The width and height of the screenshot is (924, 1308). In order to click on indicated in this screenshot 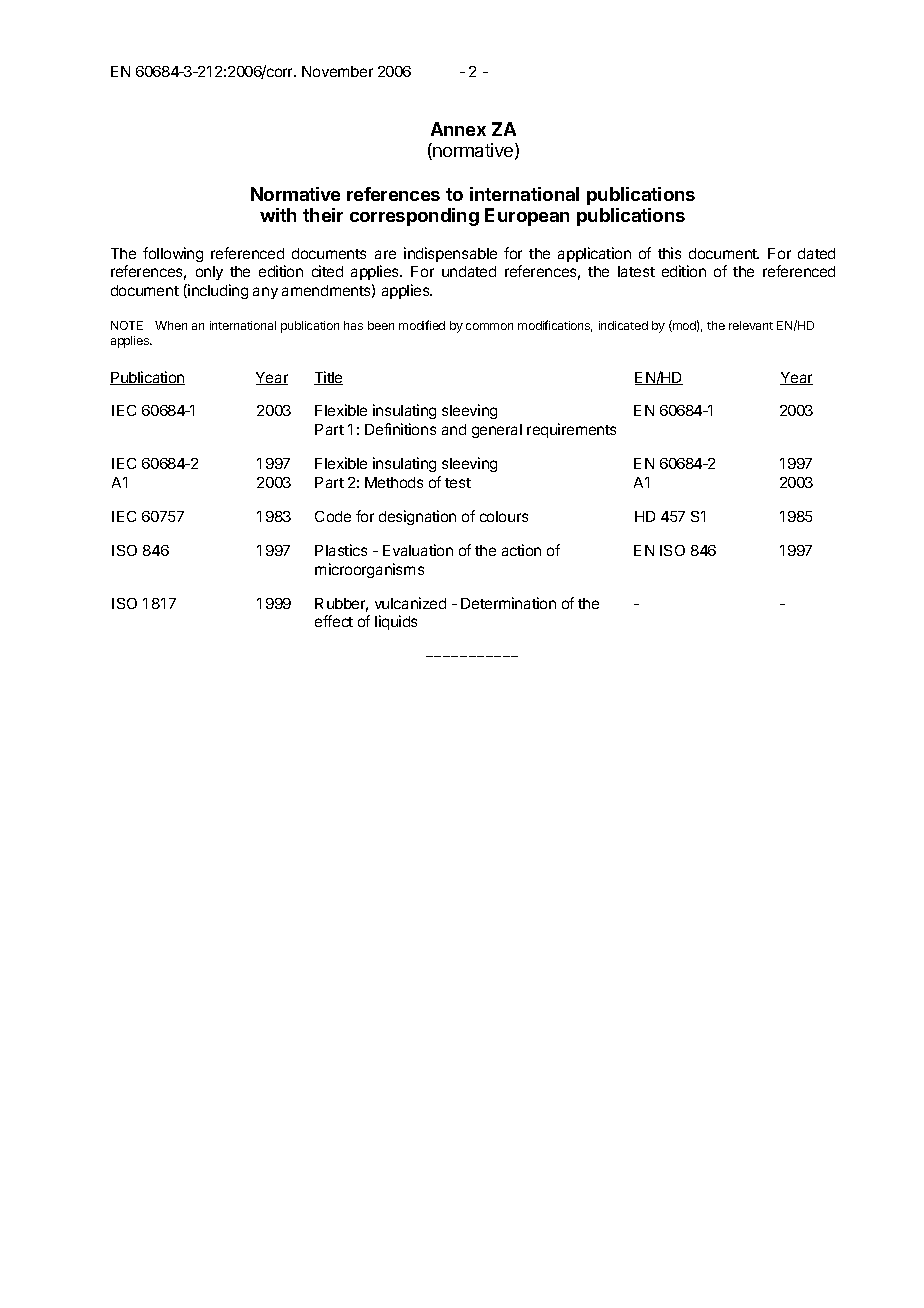, I will do `click(623, 325)`.
